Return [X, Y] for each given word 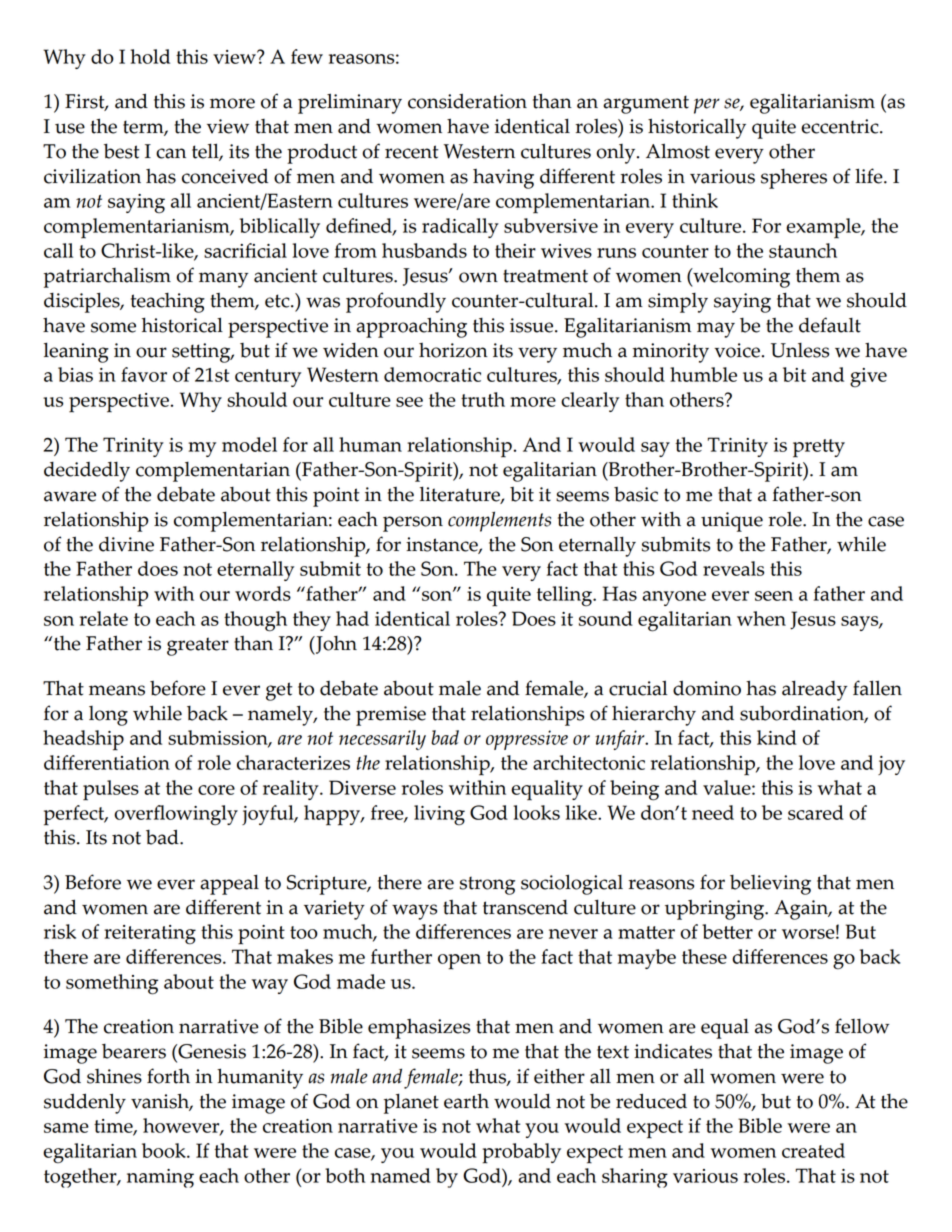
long [108, 716]
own [478, 277]
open [459, 962]
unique [732, 522]
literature [461, 495]
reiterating [150, 935]
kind [777, 737]
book [165, 1150]
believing [770, 885]
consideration [467, 101]
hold [150, 56]
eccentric [841, 126]
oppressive [527, 740]
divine [126, 544]
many [223, 280]
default [830, 325]
